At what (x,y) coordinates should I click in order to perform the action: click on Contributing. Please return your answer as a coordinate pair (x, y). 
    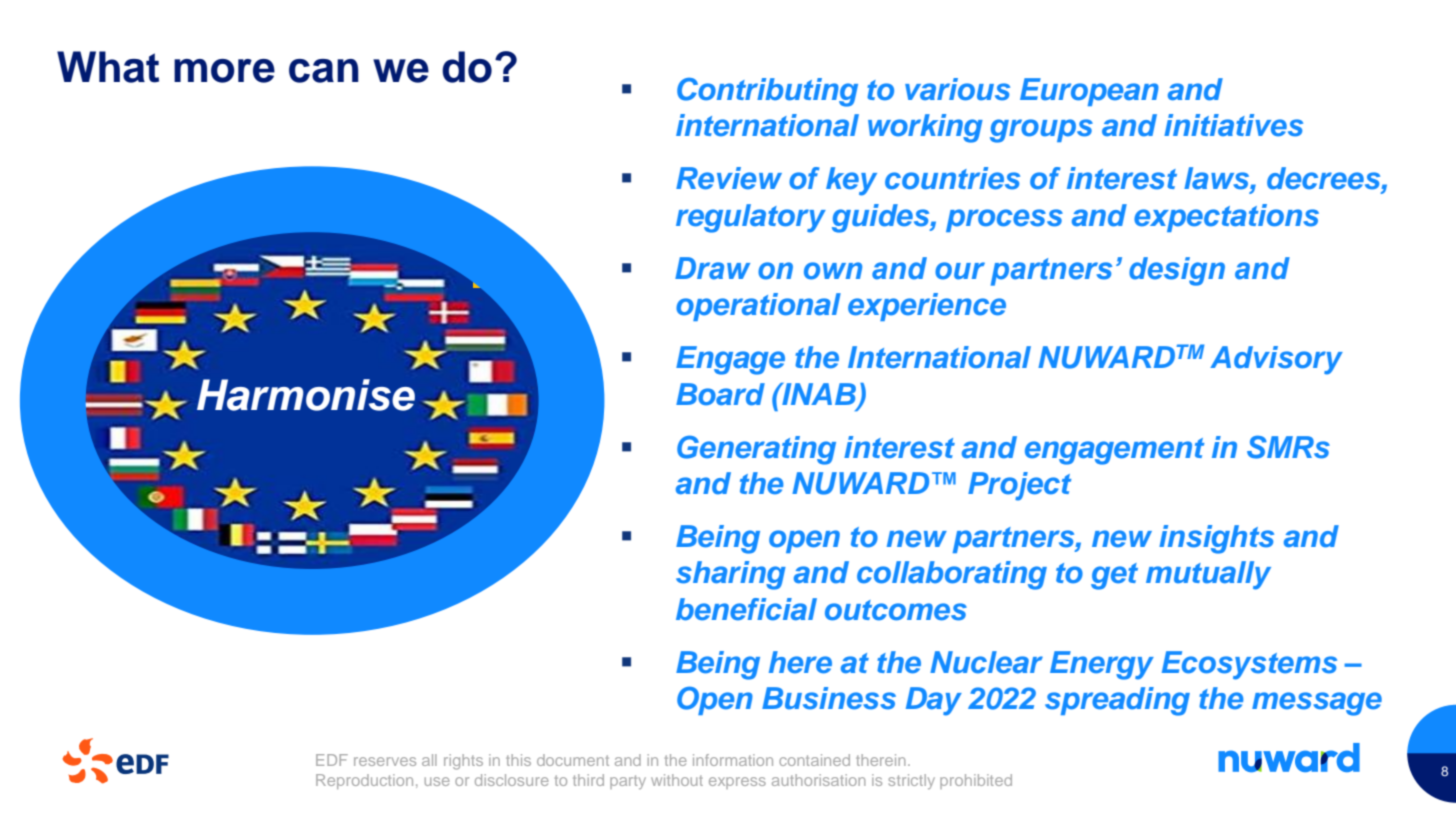
    Looking at the image, I should click on (767, 92).
